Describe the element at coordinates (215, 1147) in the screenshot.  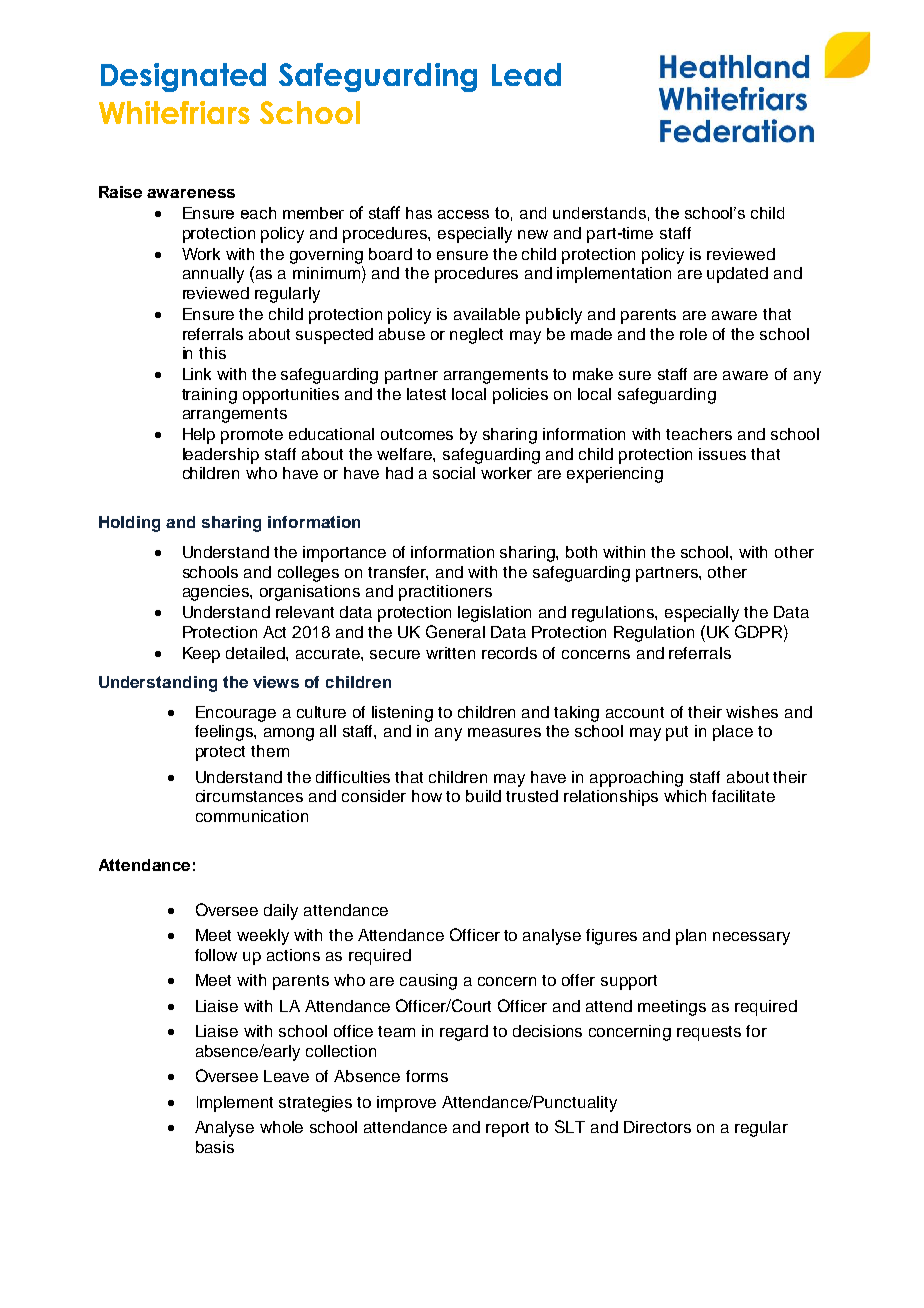
I see `basis` at that location.
